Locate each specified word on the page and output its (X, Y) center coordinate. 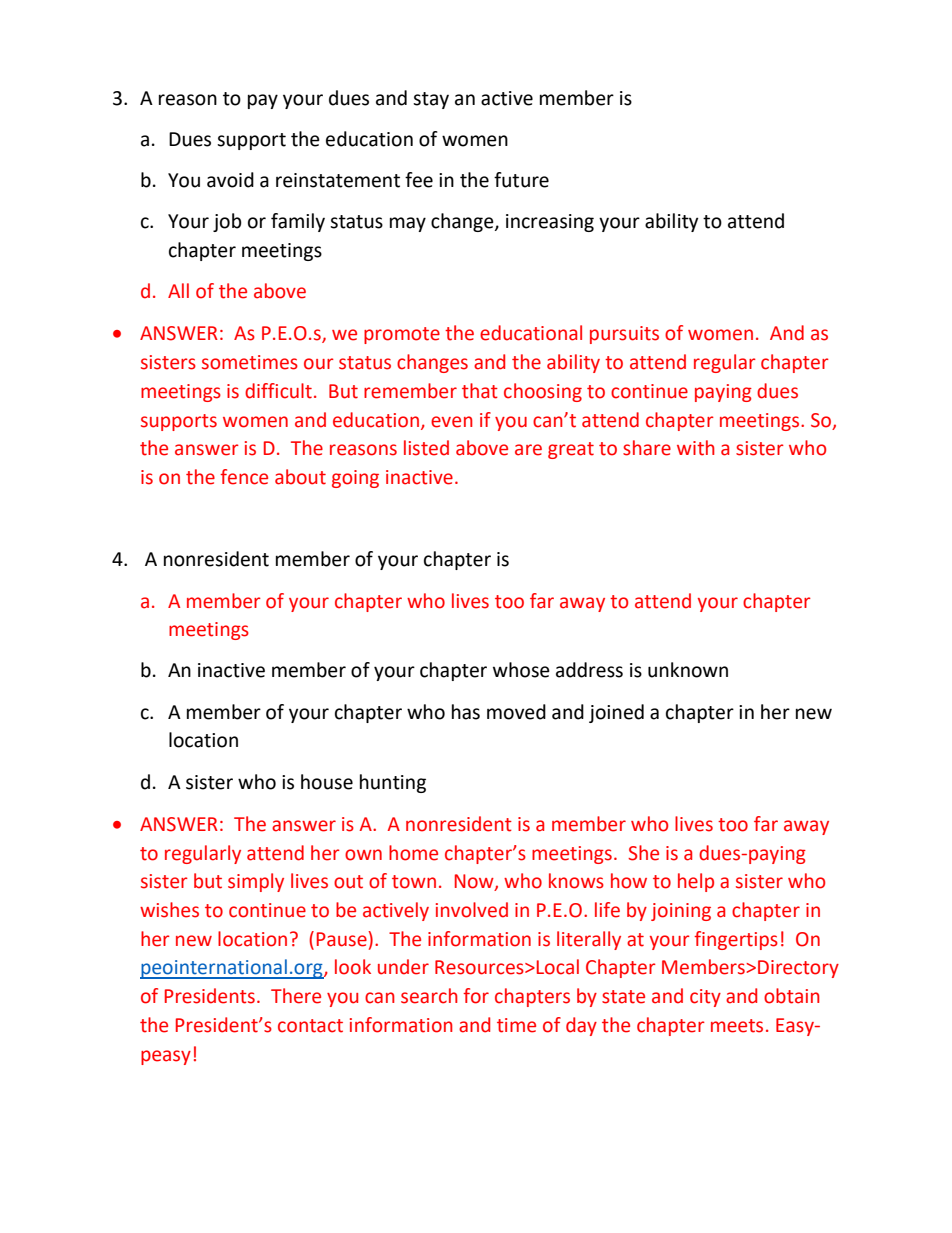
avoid (230, 180)
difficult (278, 391)
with (696, 448)
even (452, 422)
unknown (688, 670)
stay (431, 100)
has (466, 712)
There (296, 996)
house (327, 782)
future (521, 180)
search (429, 996)
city (705, 998)
